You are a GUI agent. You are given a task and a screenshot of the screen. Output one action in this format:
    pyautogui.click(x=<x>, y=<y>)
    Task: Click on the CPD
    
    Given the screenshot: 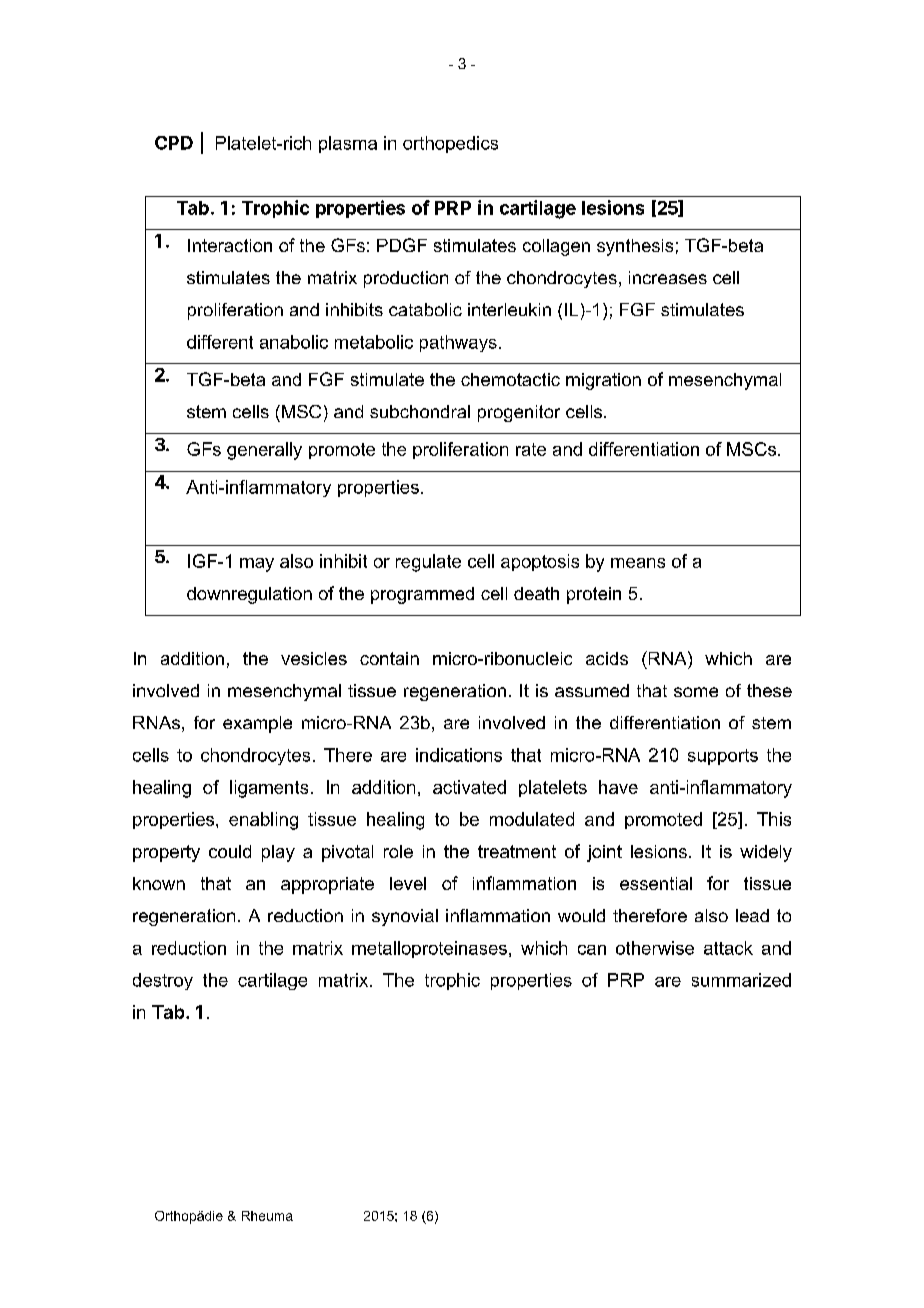 What is the action you would take?
    pyautogui.click(x=174, y=143)
